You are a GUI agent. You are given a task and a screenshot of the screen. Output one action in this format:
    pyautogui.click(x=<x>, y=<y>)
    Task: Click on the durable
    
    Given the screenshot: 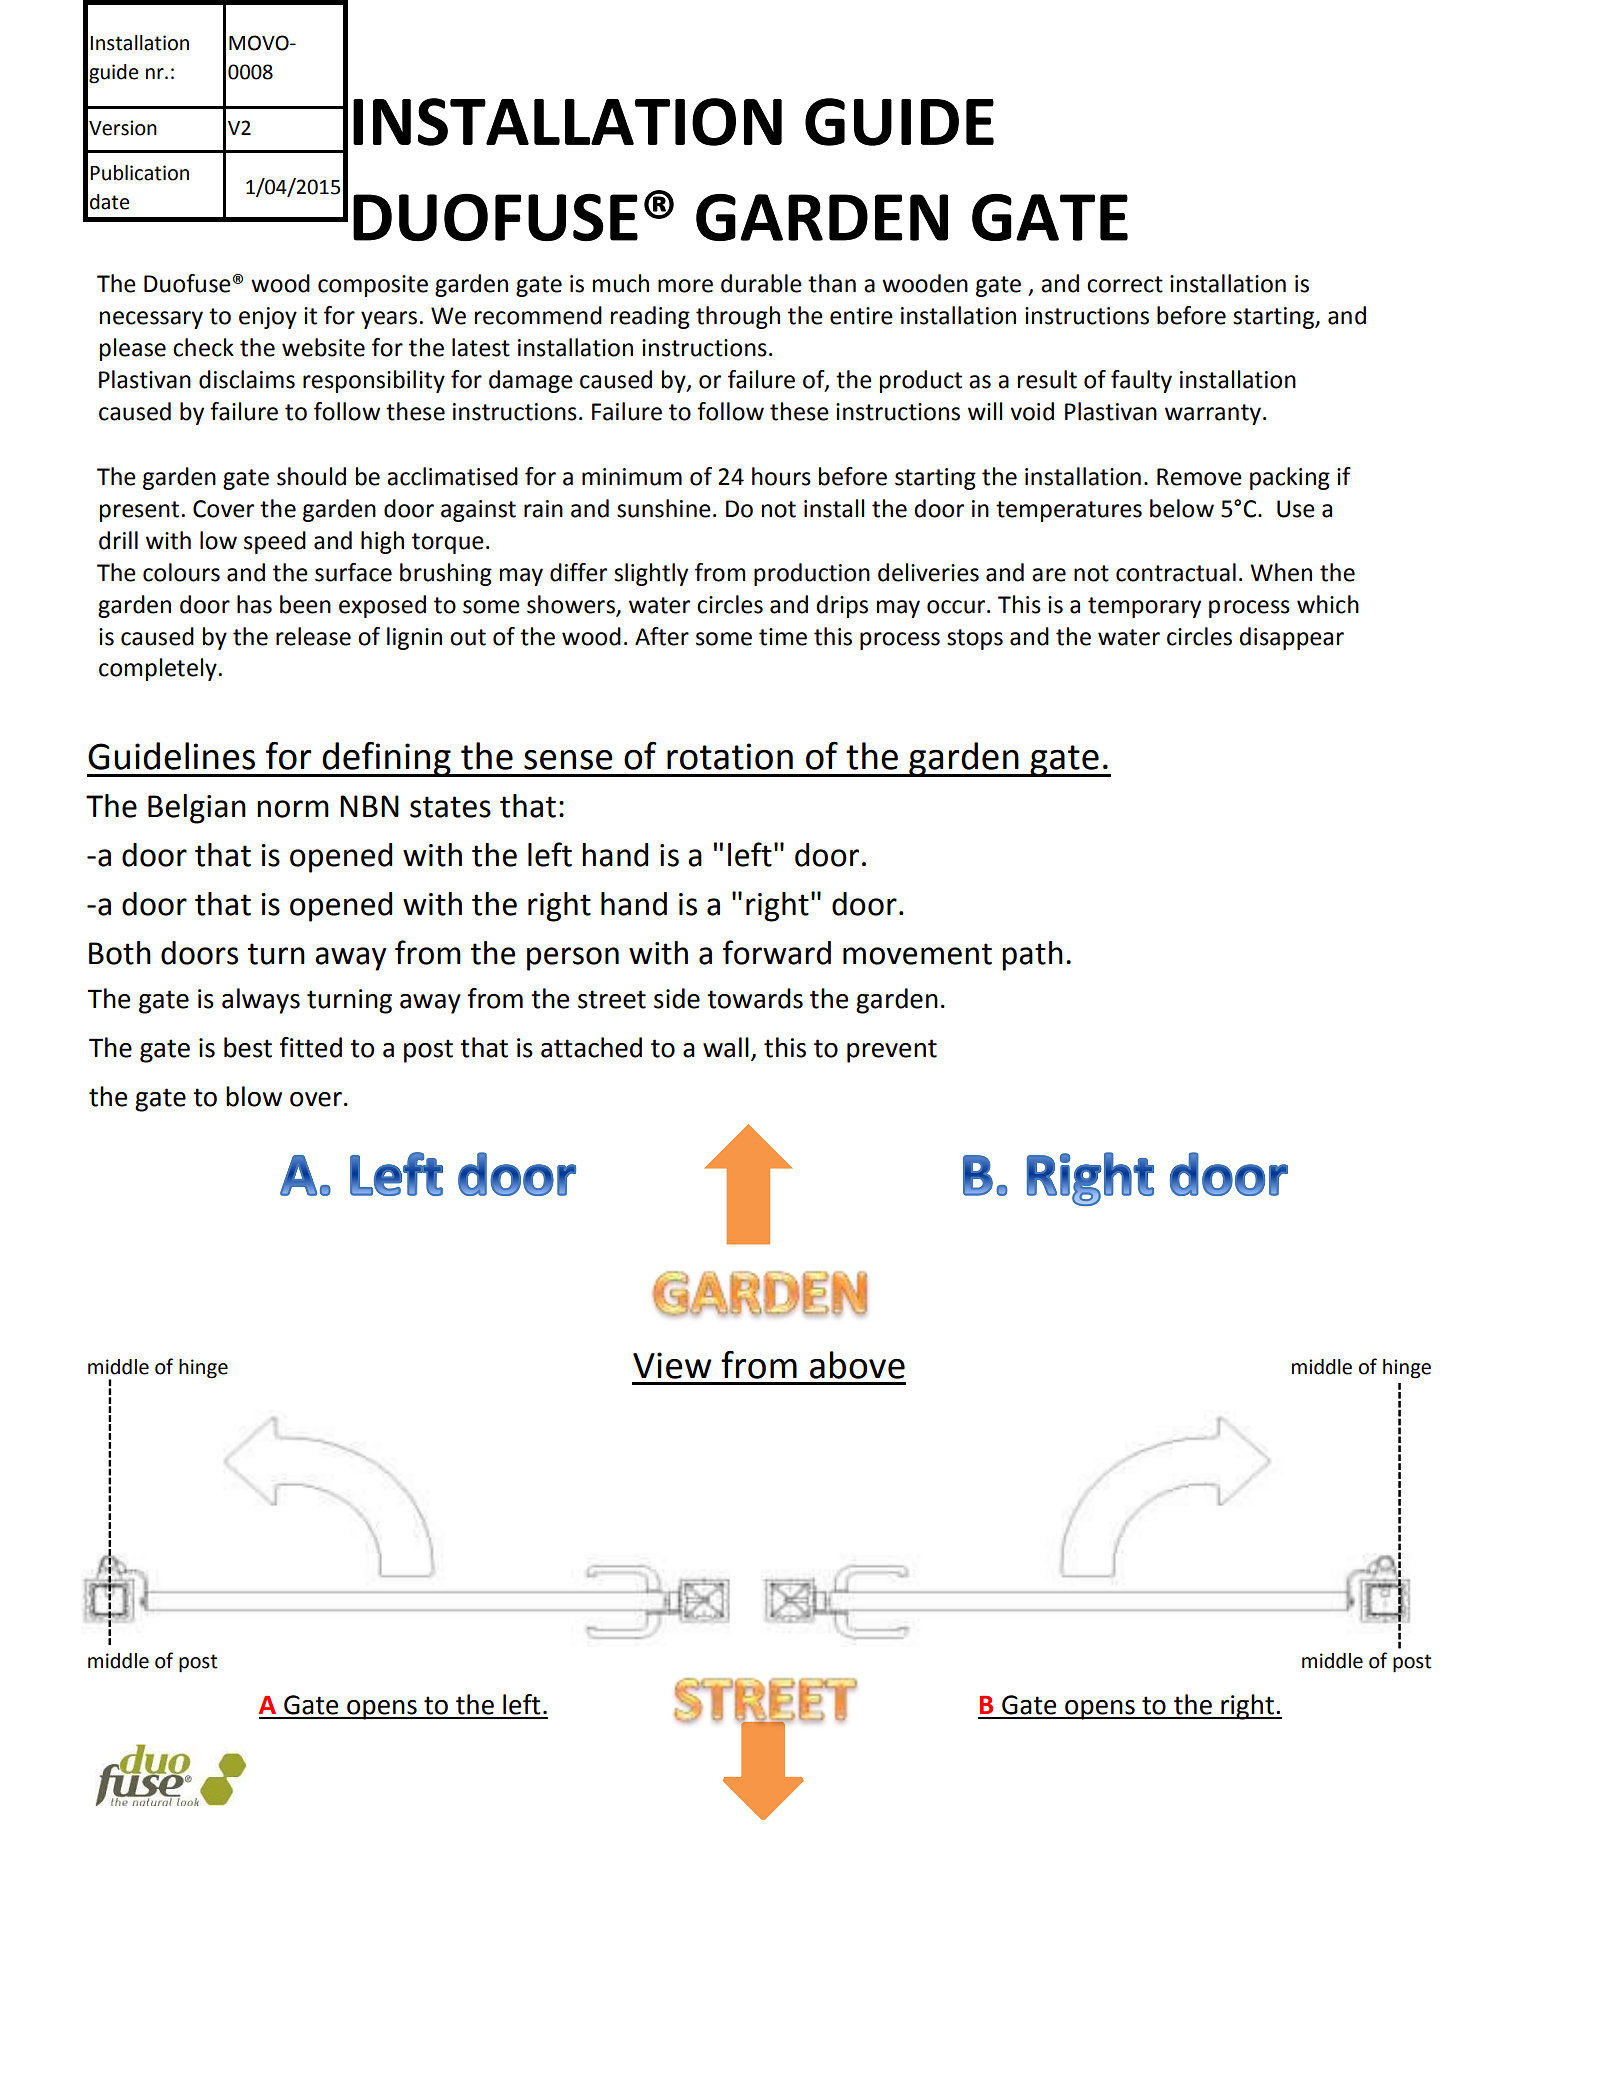 What is the action you would take?
    pyautogui.click(x=761, y=283)
